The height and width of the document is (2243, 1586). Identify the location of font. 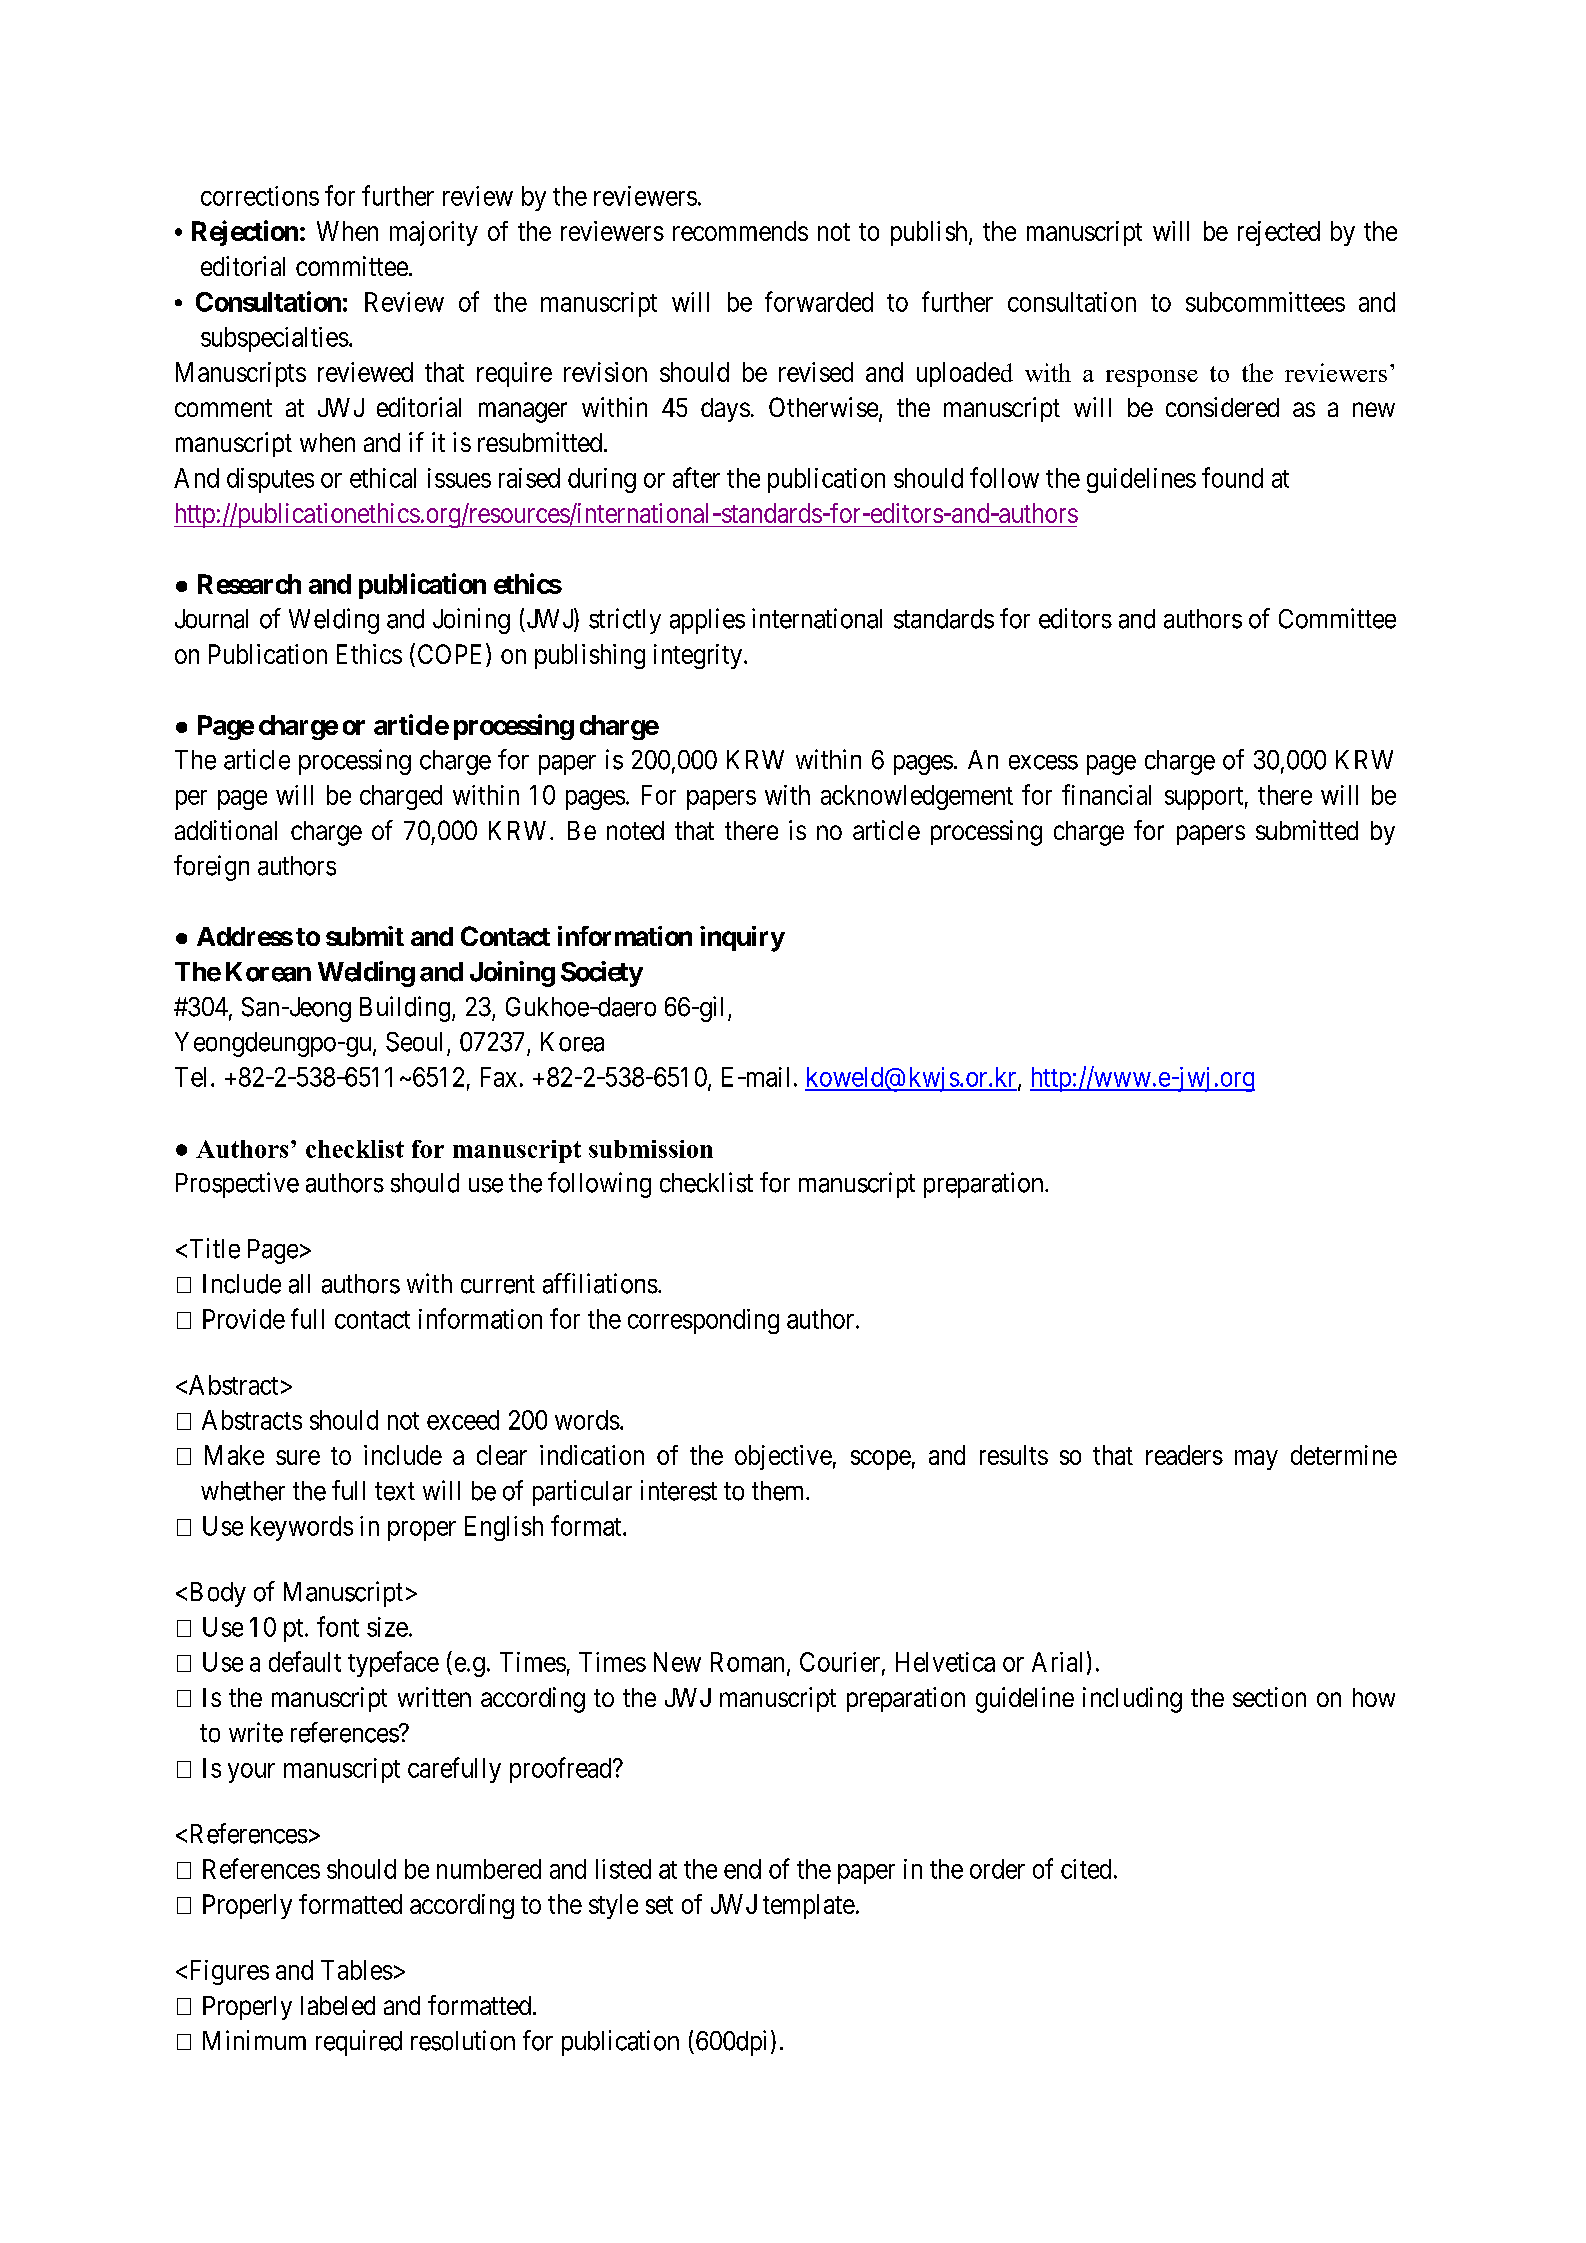
(338, 1626).
